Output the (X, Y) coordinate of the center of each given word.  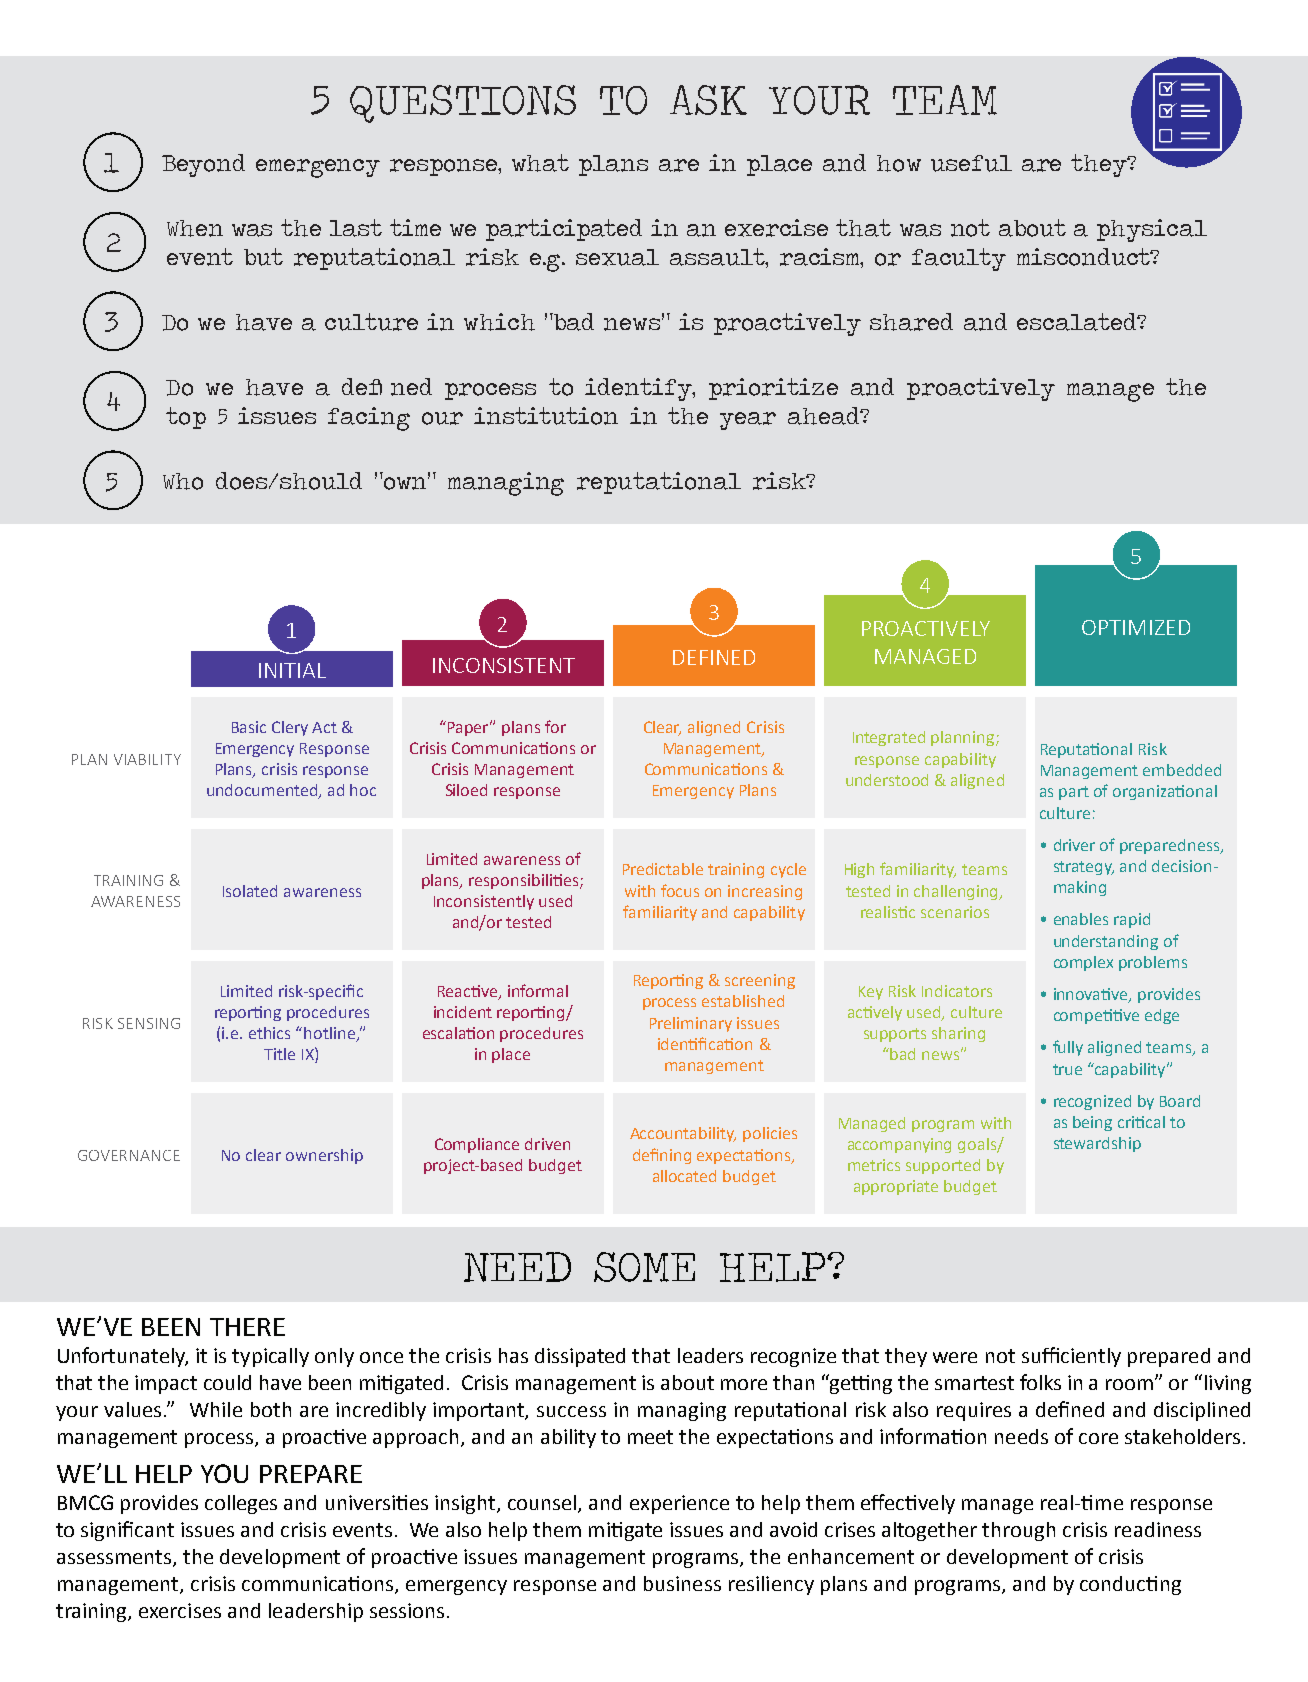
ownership (324, 1156)
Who (183, 481)
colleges (241, 1504)
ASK (708, 100)
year (748, 421)
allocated (684, 1176)
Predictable (663, 869)
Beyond (203, 165)
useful (971, 163)
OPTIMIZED (1136, 627)
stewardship (1097, 1144)
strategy (1084, 868)
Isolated (250, 891)
